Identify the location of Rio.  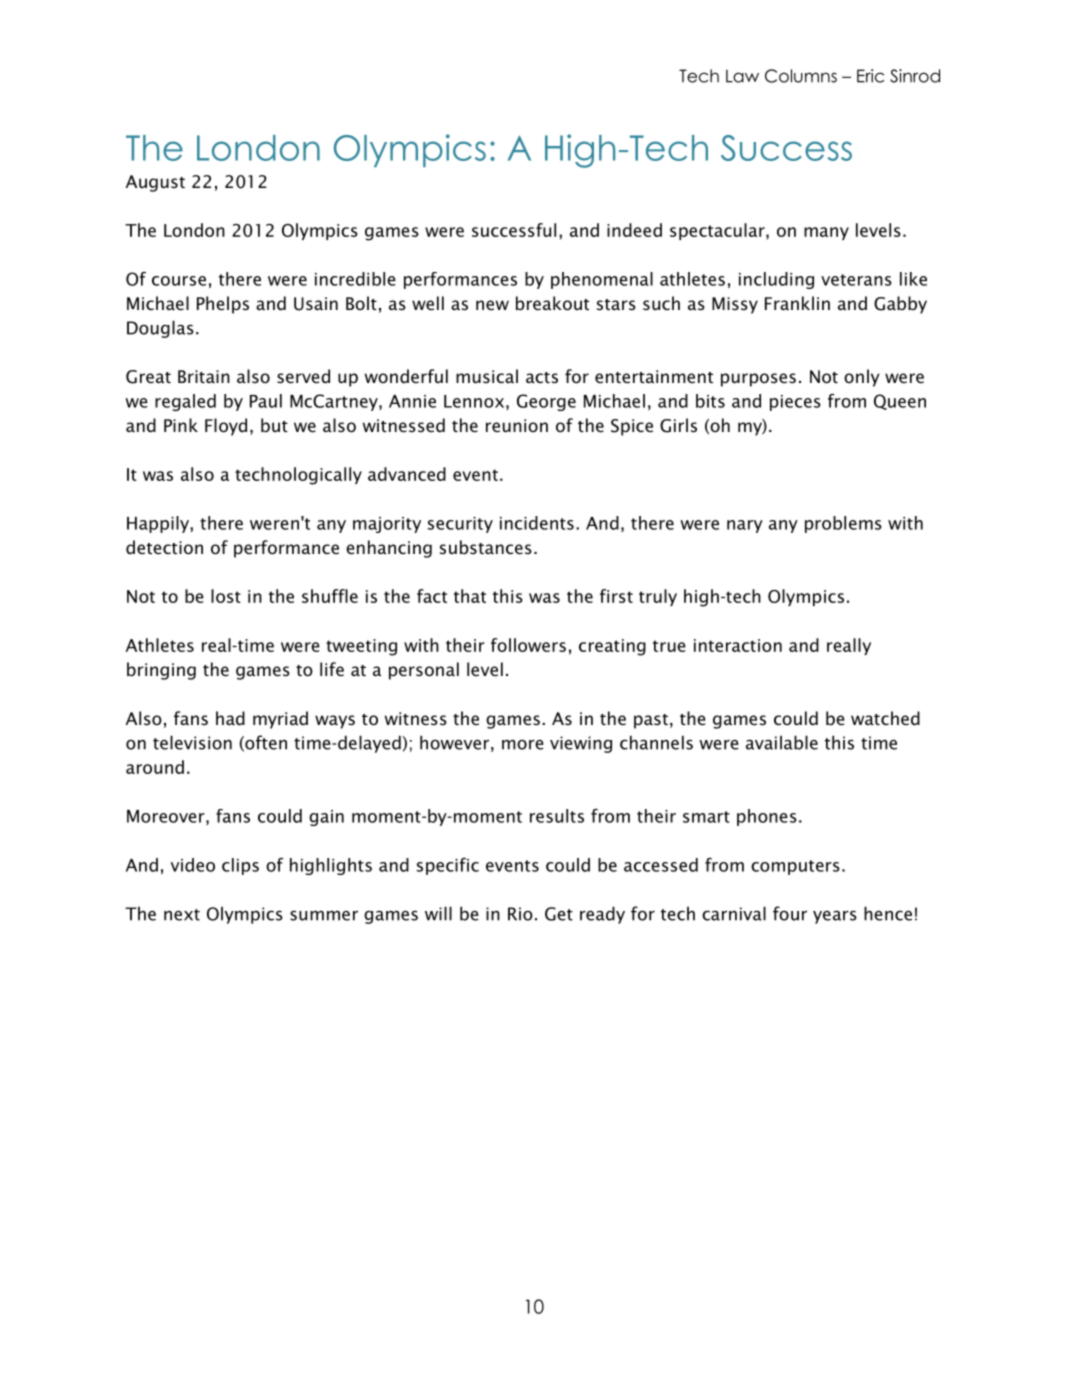
(520, 914).
